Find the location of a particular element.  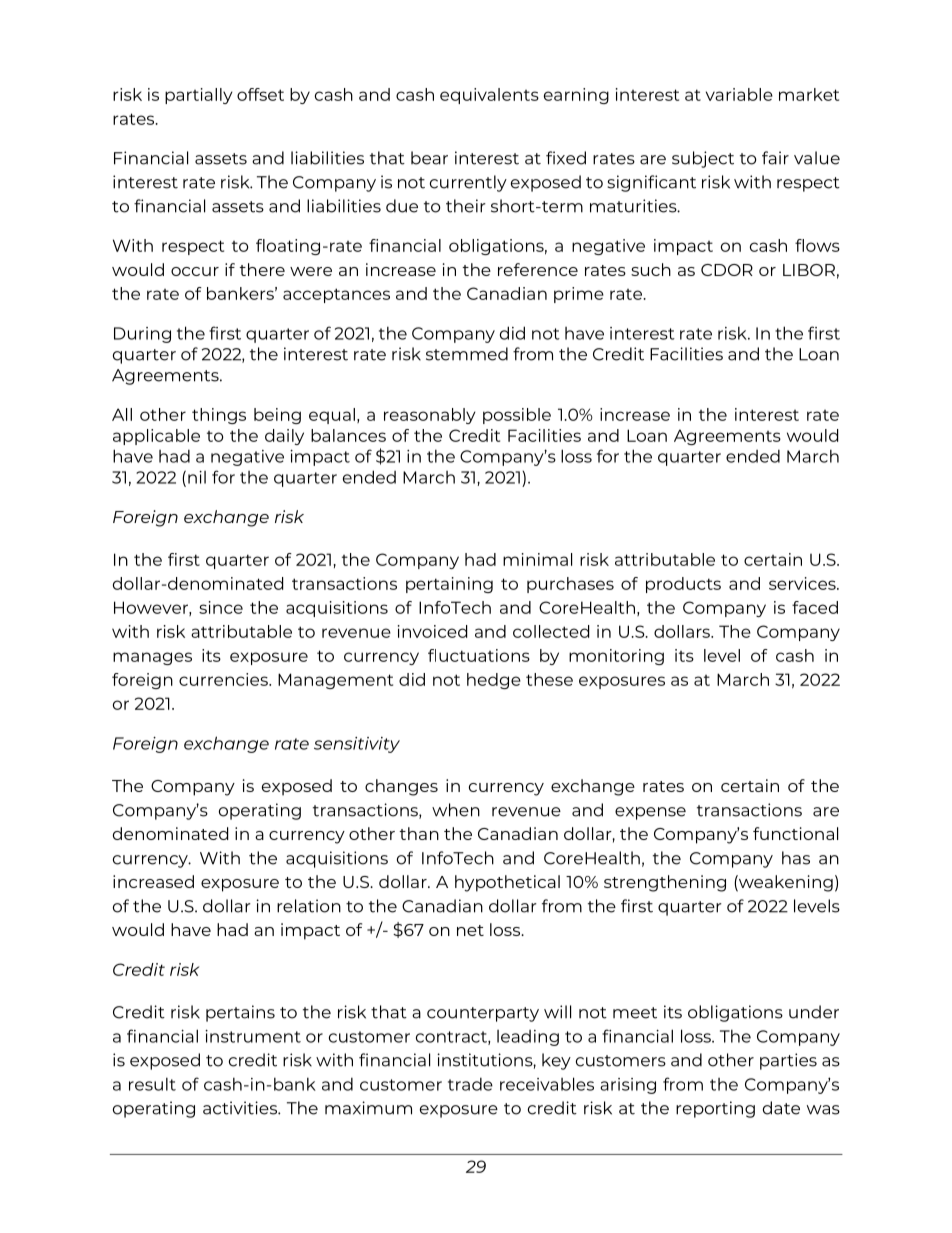

activities is located at coordinates (241, 1108).
